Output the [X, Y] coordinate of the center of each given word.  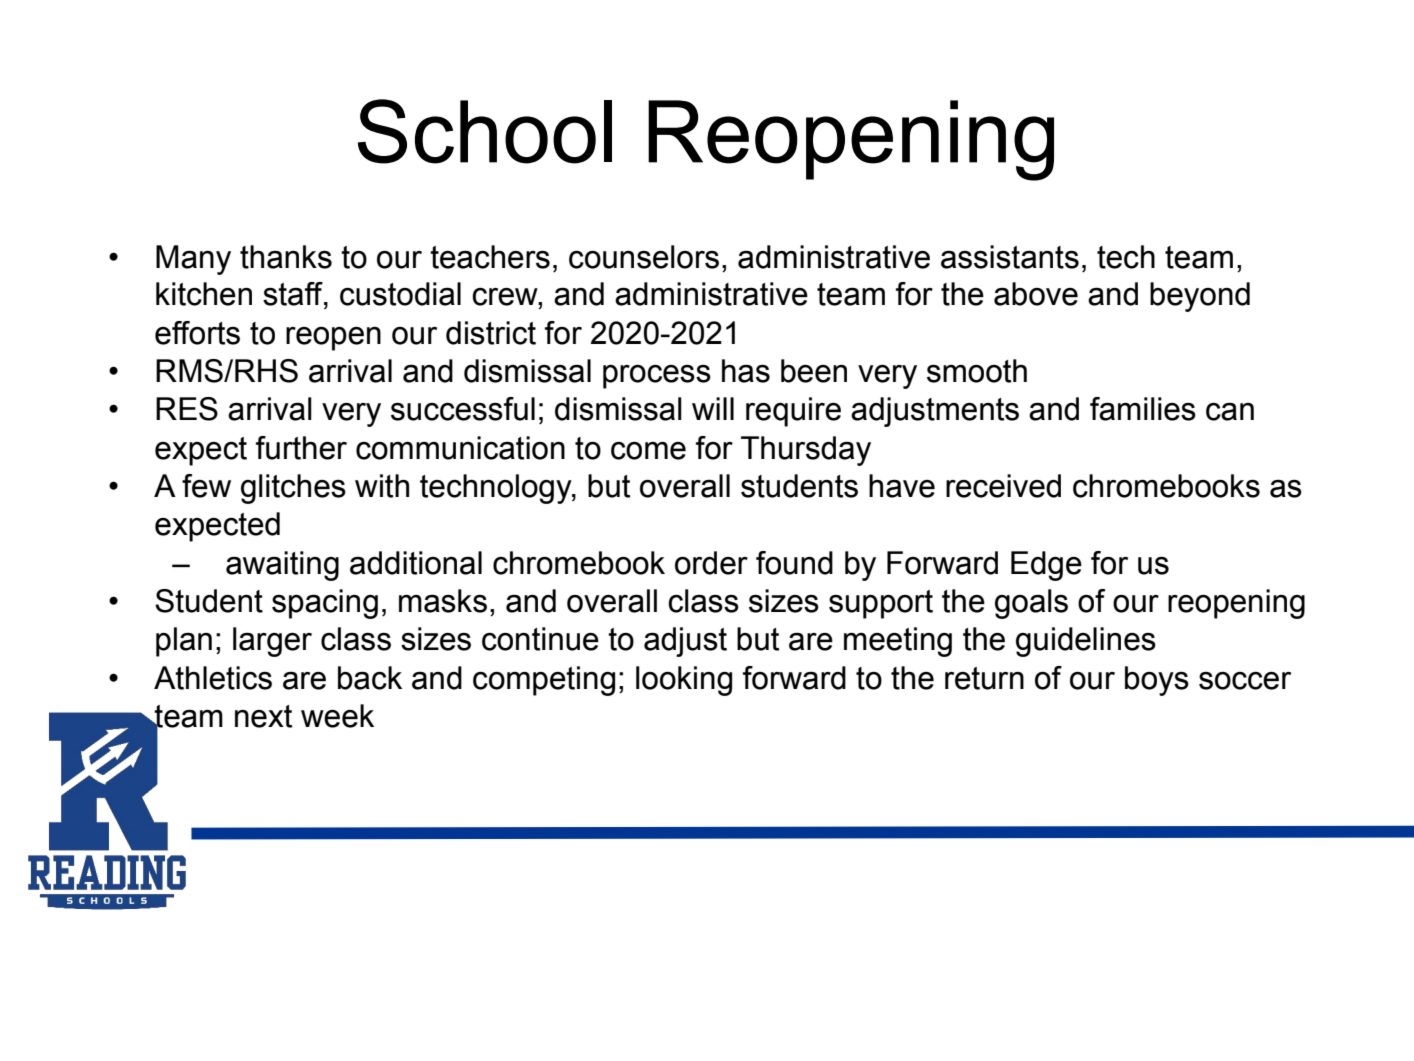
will [713, 408]
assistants [1010, 257]
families [1143, 409]
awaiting [282, 566]
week [337, 716]
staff [294, 294]
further [301, 448]
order [711, 563]
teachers [490, 257]
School [485, 131]
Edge [1046, 566]
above [1036, 294]
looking [684, 681]
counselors [644, 257]
